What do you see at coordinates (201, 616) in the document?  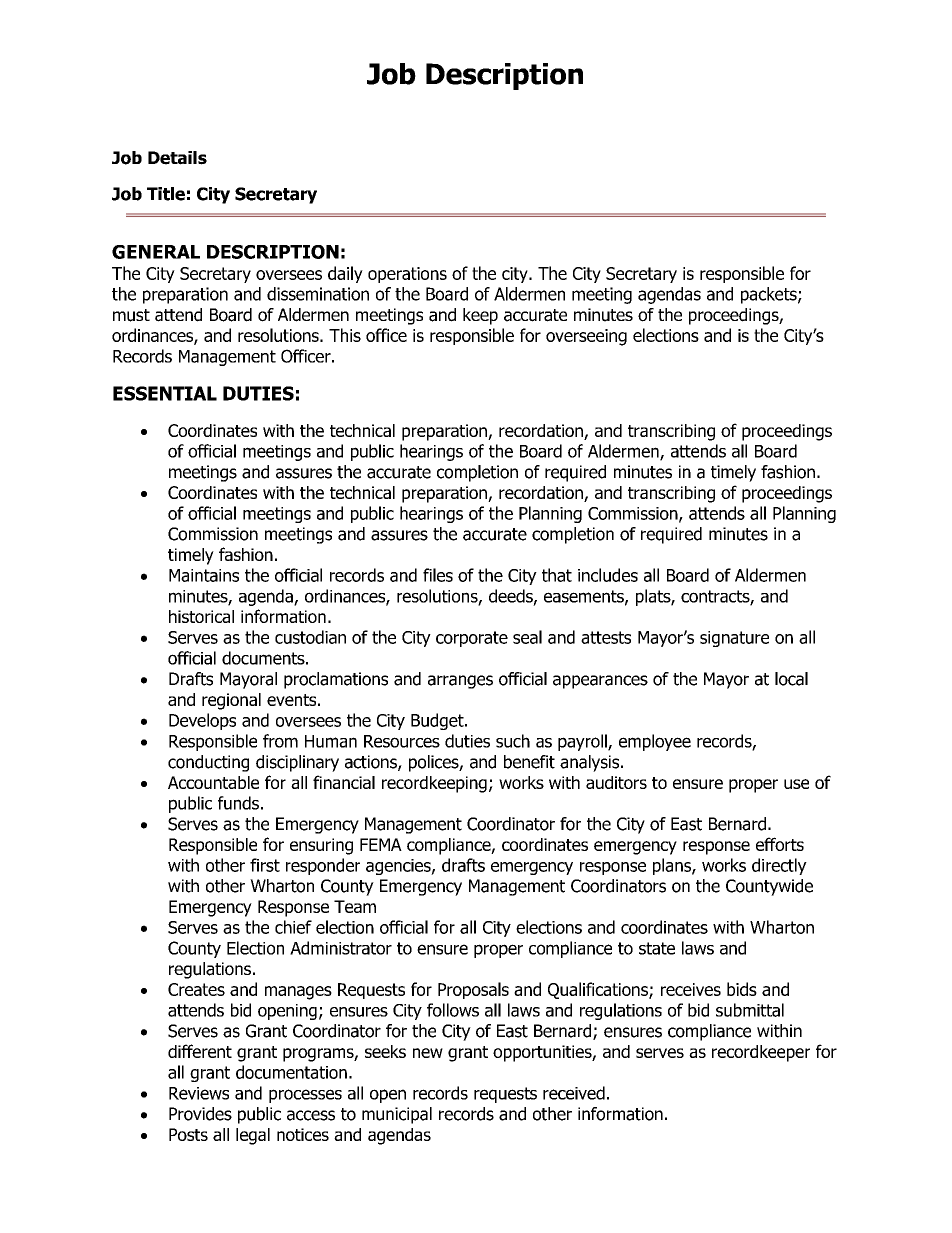 I see `historical` at bounding box center [201, 616].
